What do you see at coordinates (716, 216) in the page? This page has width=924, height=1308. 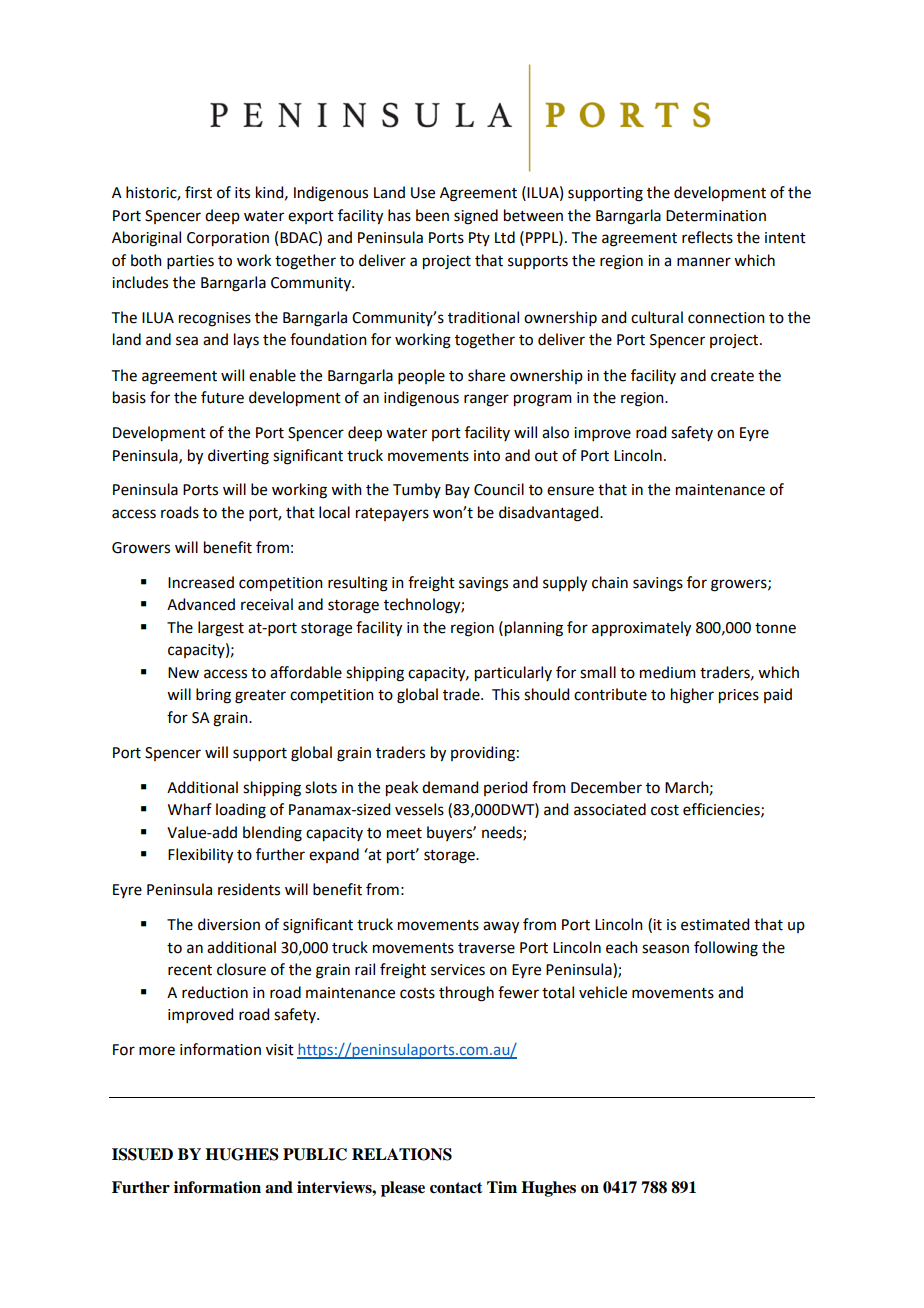 I see `Determination` at bounding box center [716, 216].
